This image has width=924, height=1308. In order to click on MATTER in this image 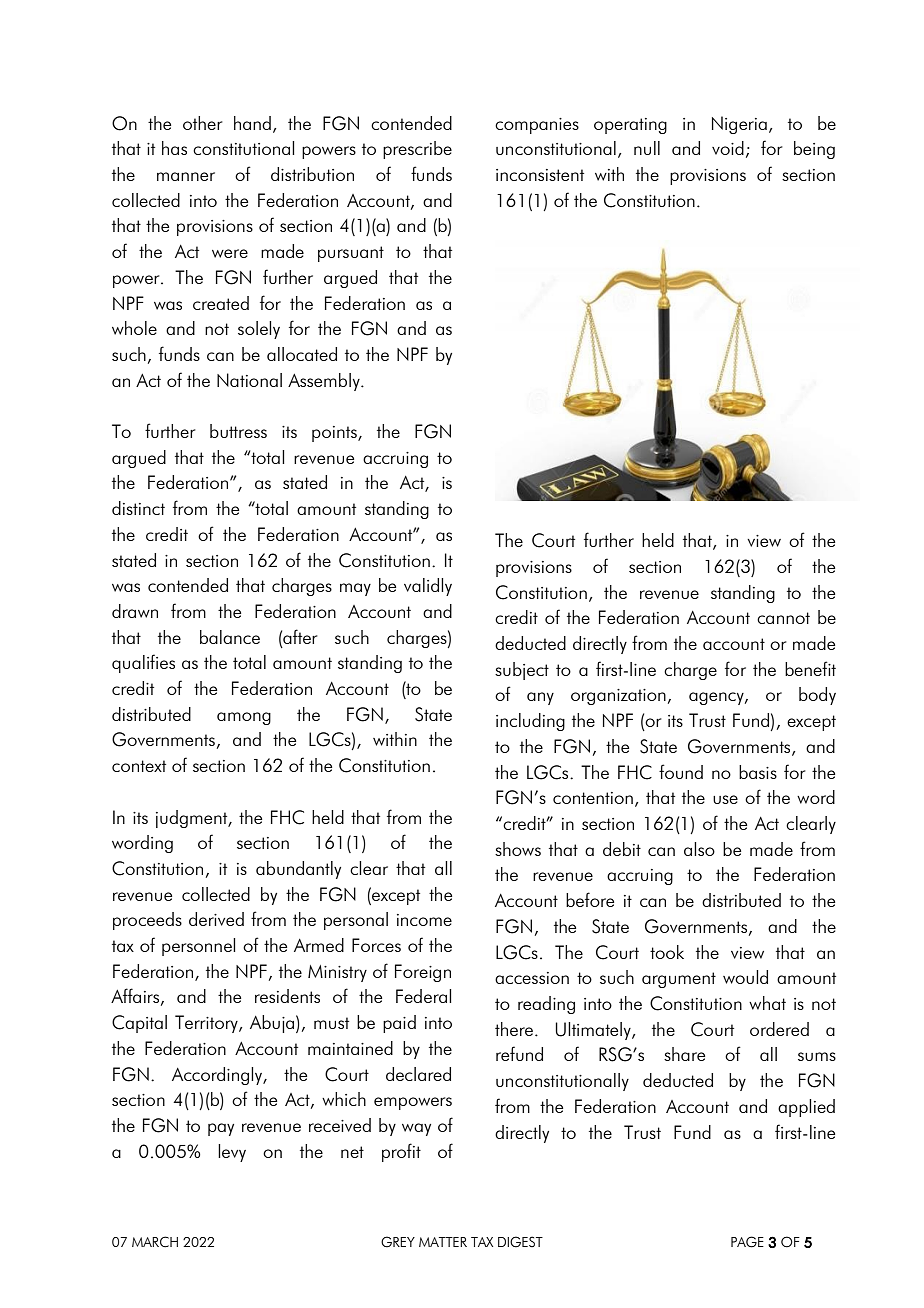, I will do `click(443, 1242)`.
